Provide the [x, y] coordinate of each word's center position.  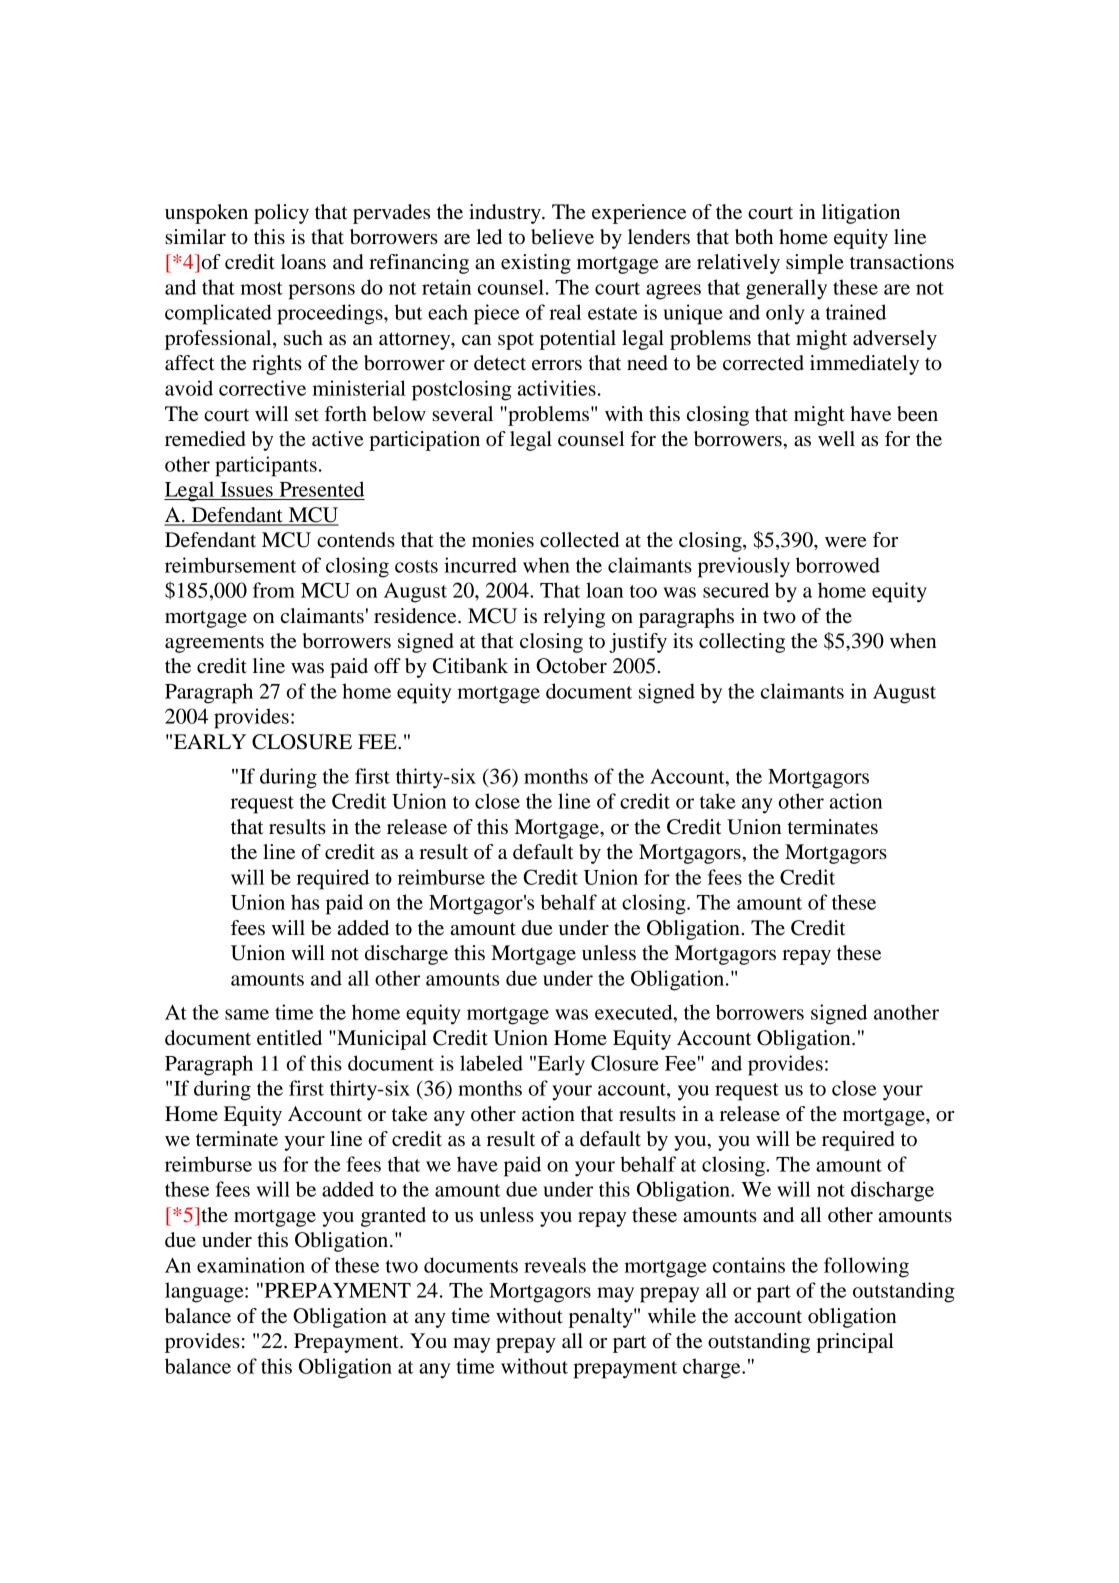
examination [251, 1265]
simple [815, 264]
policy [281, 214]
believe [562, 237]
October [571, 666]
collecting [742, 643]
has [305, 902]
